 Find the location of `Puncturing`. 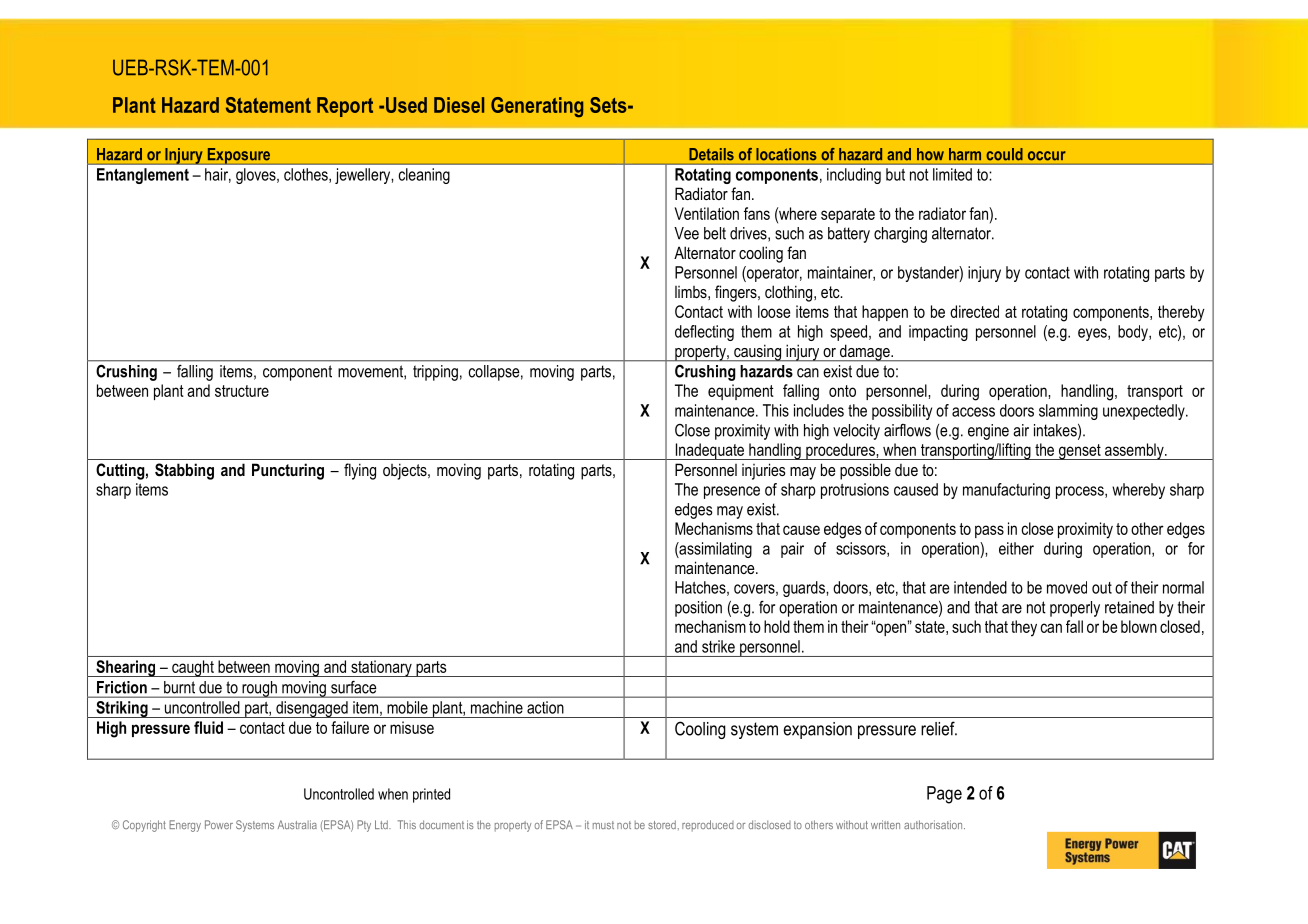

Puncturing is located at coordinates (288, 471).
